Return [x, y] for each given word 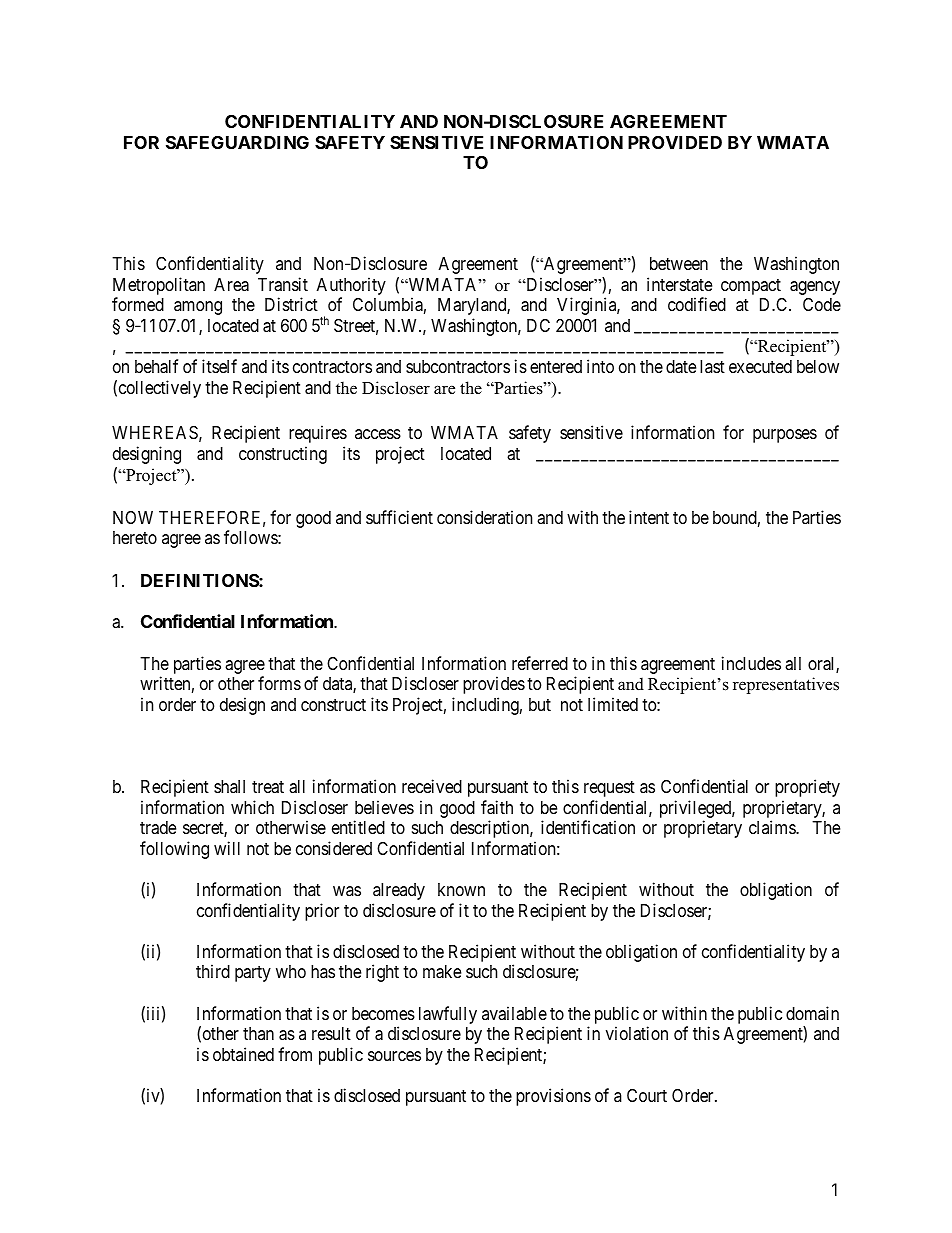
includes [751, 663]
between [679, 263]
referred [540, 663]
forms [279, 683]
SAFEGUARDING [237, 142]
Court [647, 1095]
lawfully [448, 1015]
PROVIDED [675, 142]
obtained [243, 1054]
